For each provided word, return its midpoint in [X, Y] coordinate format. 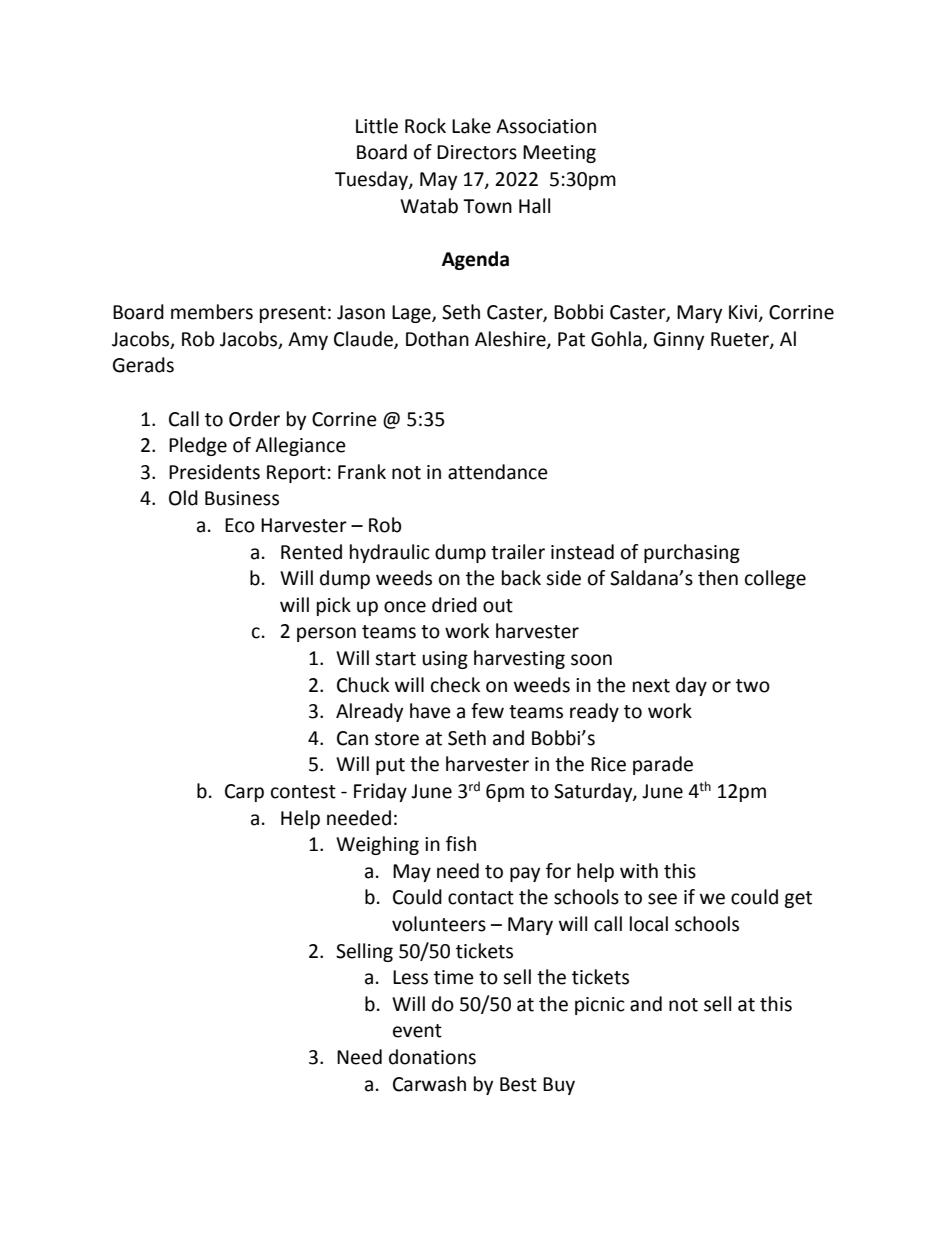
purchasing [692, 553]
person [326, 634]
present [293, 314]
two [753, 686]
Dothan [437, 339]
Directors [477, 152]
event [417, 1031]
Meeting [559, 154]
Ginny [679, 341]
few [487, 711]
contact [481, 898]
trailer [518, 552]
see [662, 899]
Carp [244, 793]
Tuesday [372, 180]
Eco [240, 525]
